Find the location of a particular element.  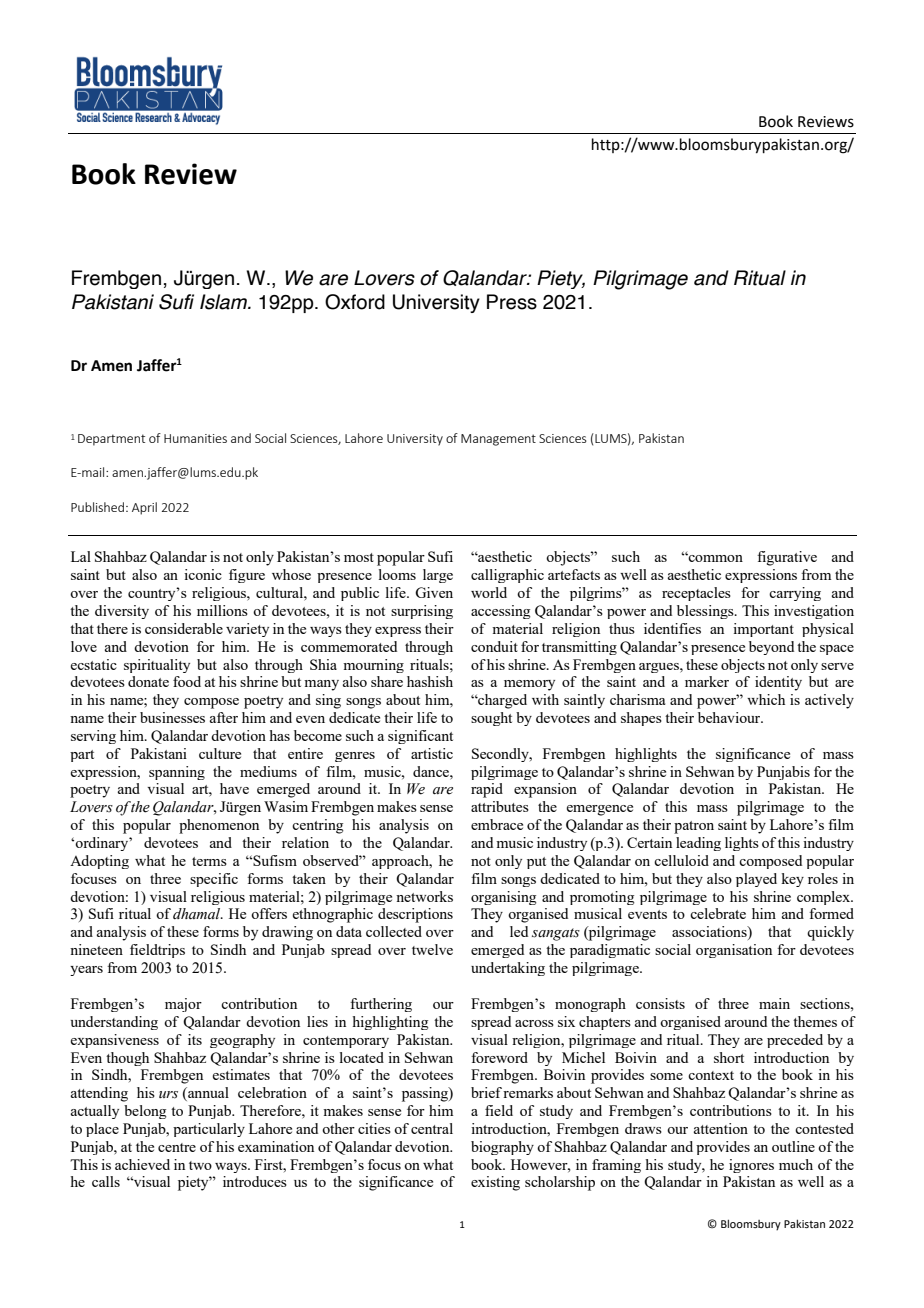

ignores is located at coordinates (751, 1166).
